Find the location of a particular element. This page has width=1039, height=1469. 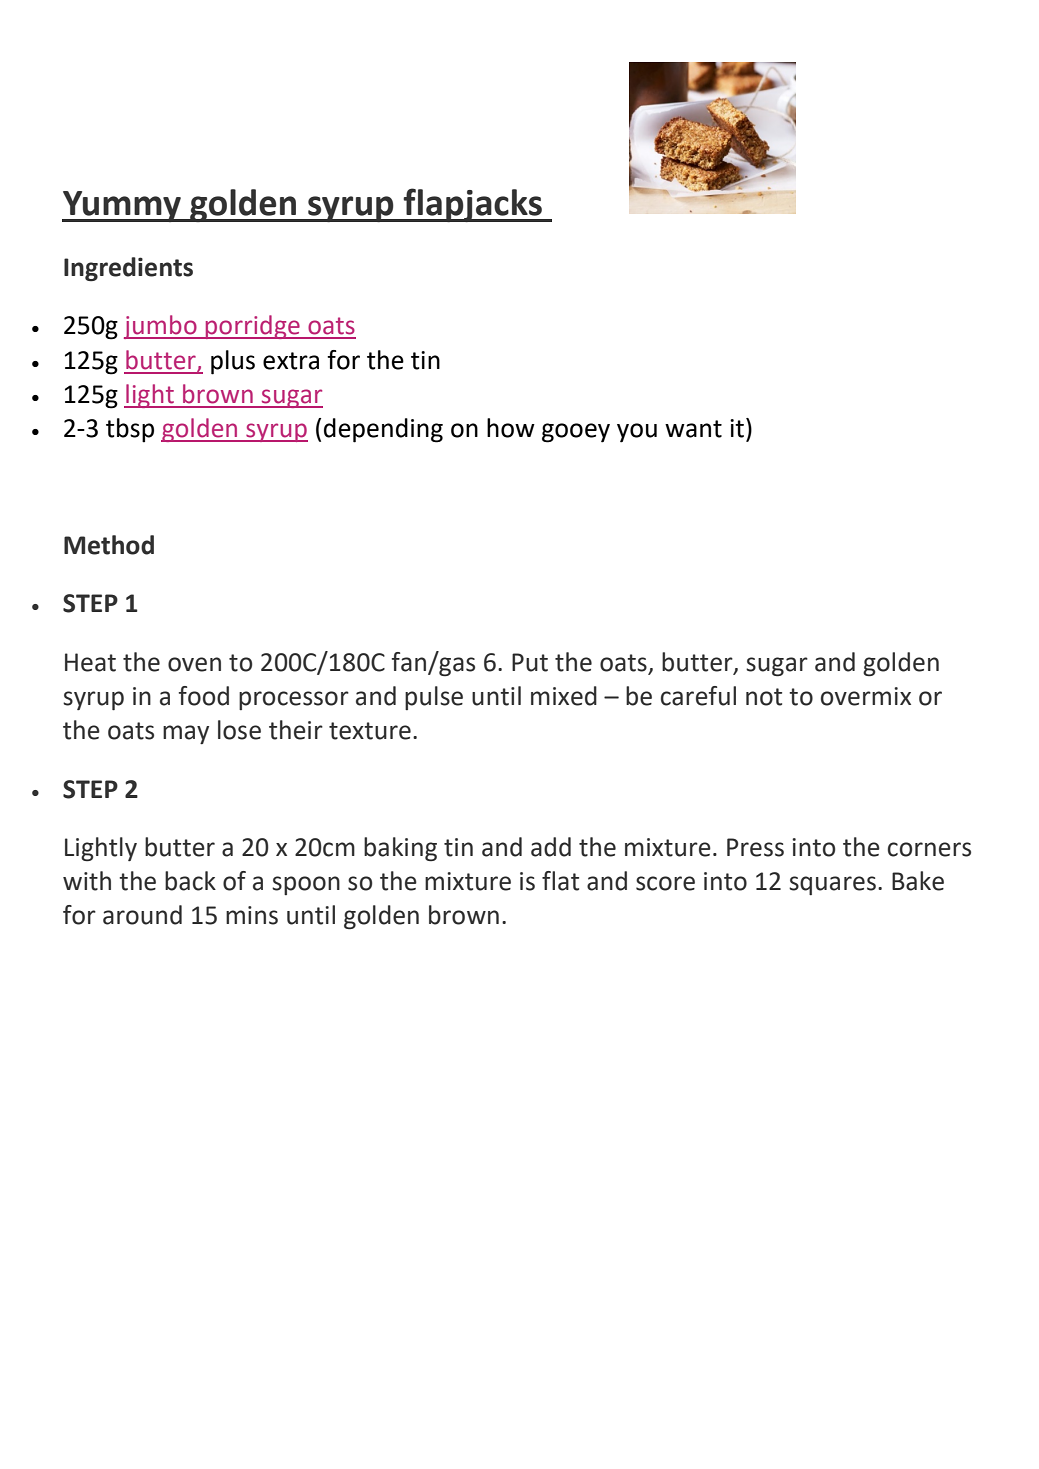

want is located at coordinates (693, 429).
